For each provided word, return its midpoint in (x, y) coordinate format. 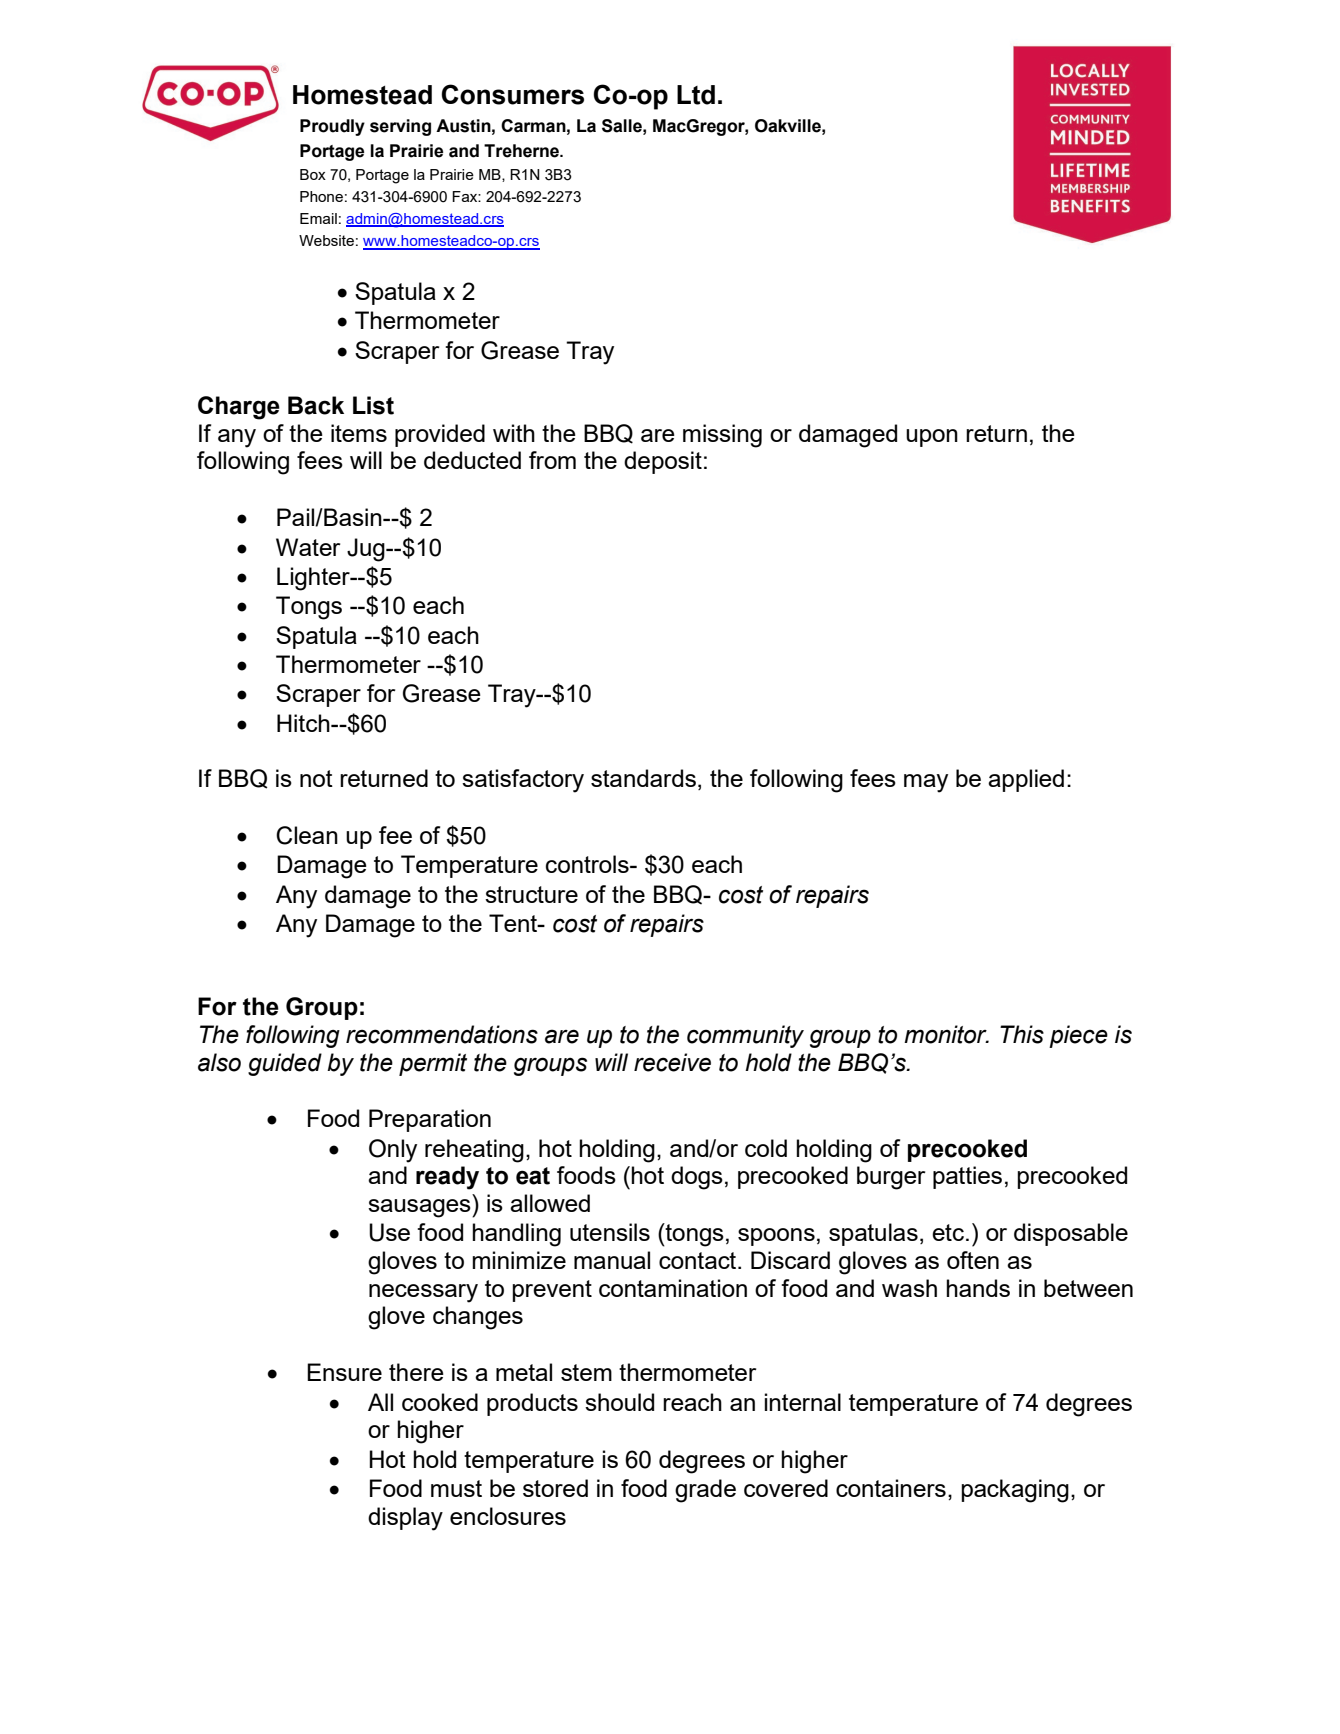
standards (643, 778)
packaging (1015, 1491)
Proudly (332, 127)
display (405, 1519)
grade (705, 1491)
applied (1026, 780)
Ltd (696, 95)
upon (932, 438)
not (316, 778)
